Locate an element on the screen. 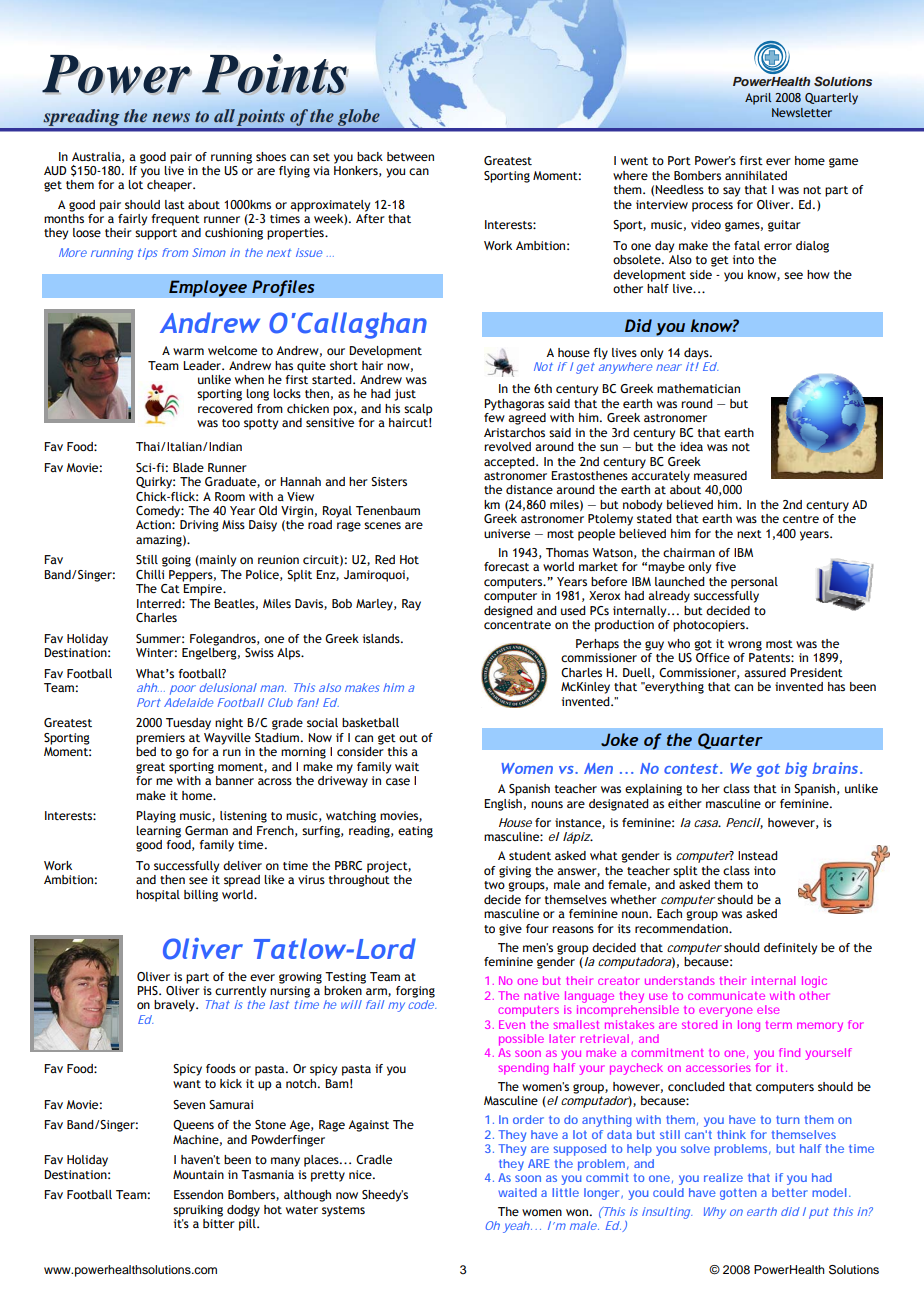 Image resolution: width=924 pixels, height=1308 pixels. scalp is located at coordinates (418, 410).
